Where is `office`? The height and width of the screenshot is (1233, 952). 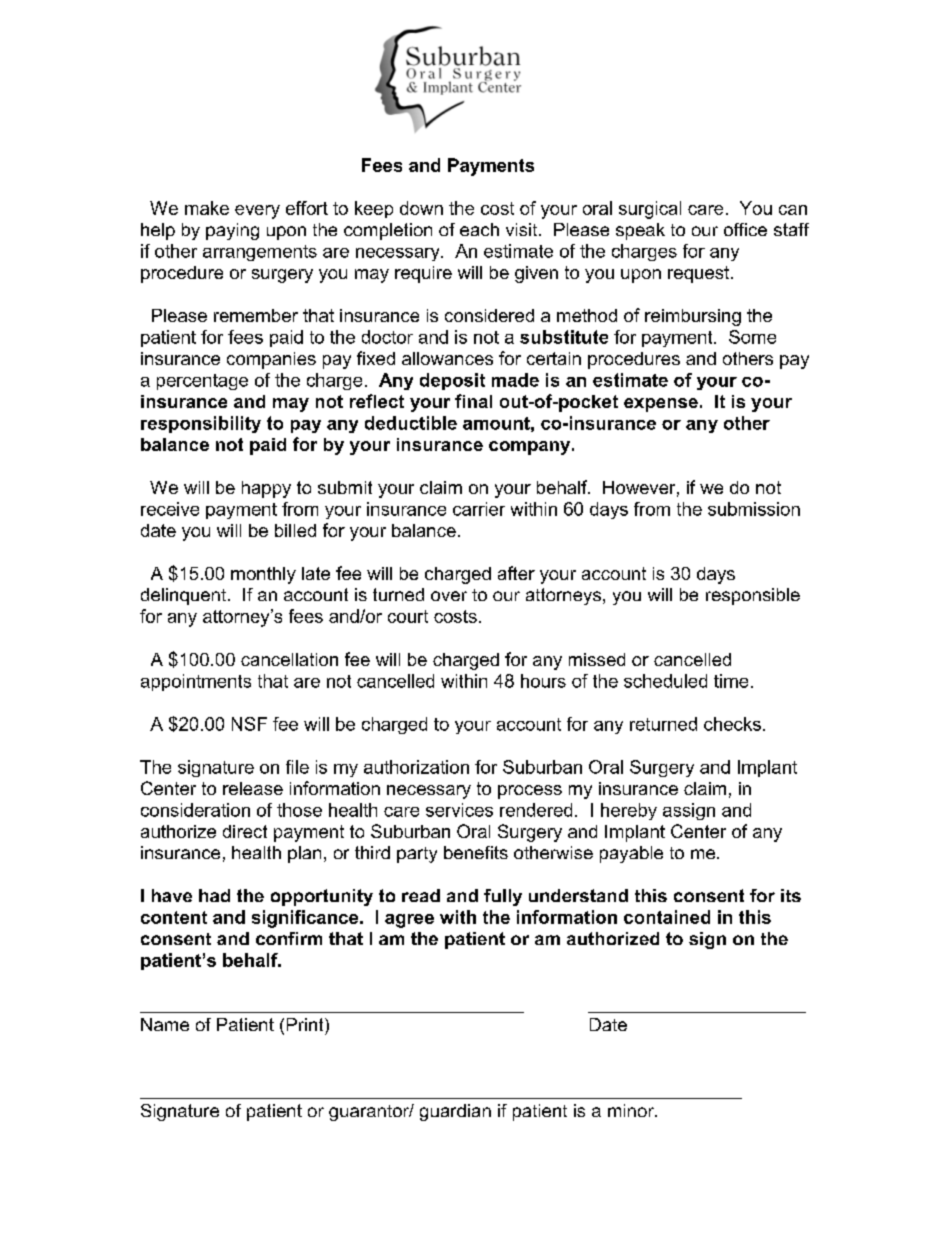 office is located at coordinates (745, 229).
